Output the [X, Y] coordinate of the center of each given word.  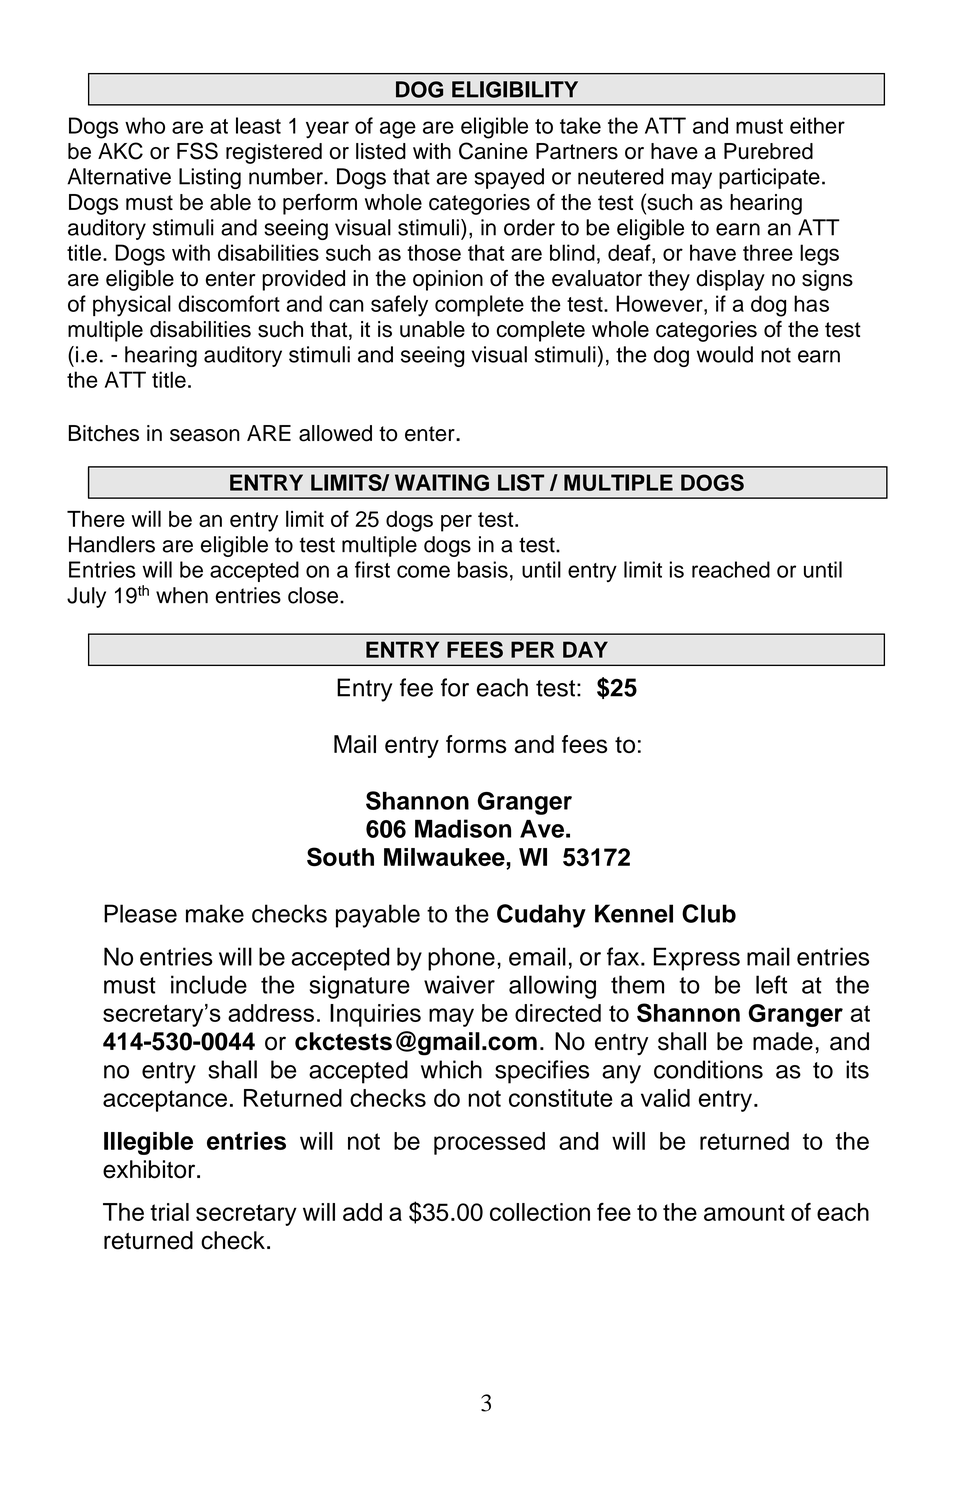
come [423, 571]
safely [399, 306]
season [205, 435]
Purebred [768, 151]
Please [140, 913]
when [182, 595]
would [725, 354]
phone [461, 959]
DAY [585, 649]
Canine [493, 151]
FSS [197, 151]
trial [169, 1212]
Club [709, 913]
